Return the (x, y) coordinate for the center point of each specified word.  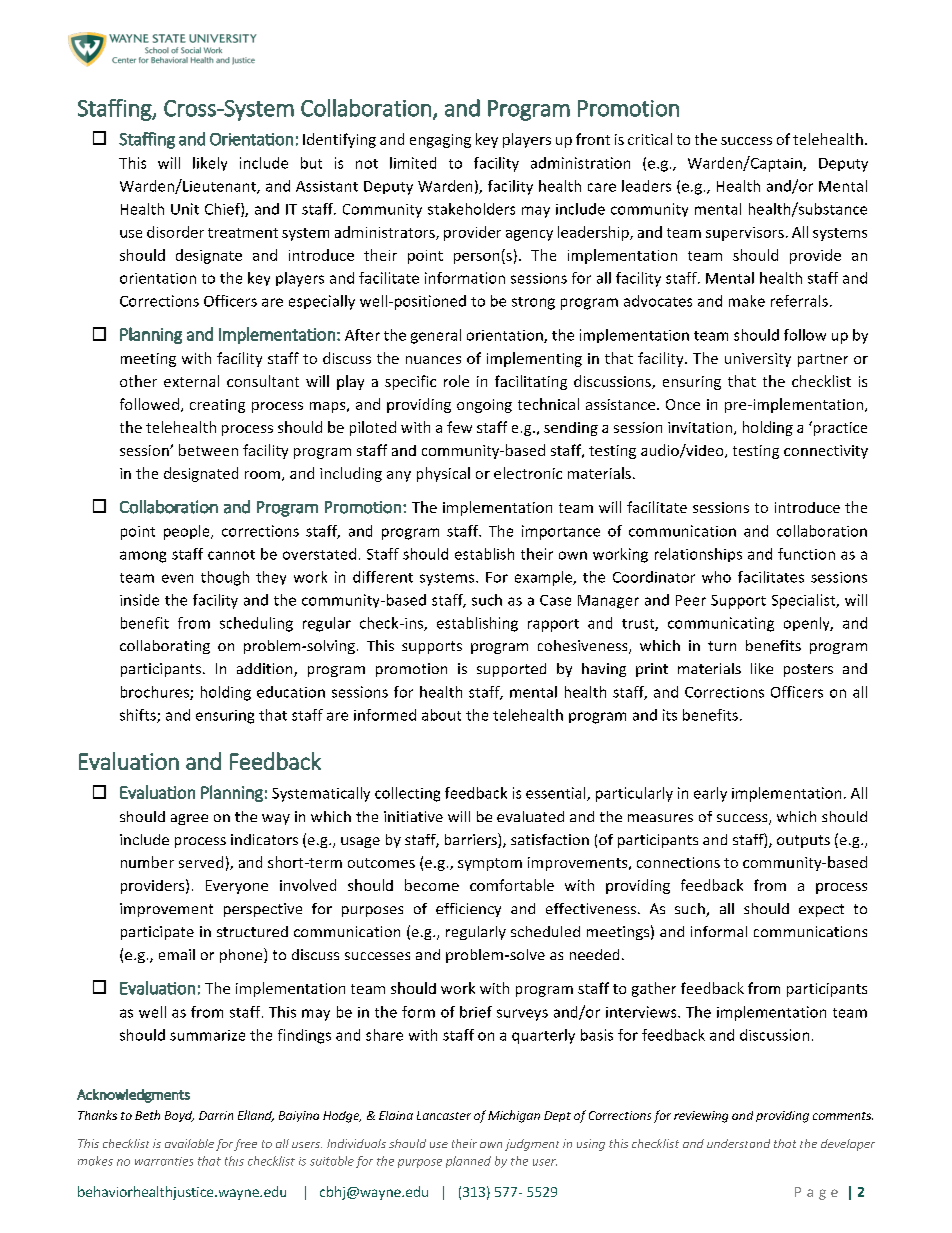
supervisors (745, 234)
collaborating (165, 647)
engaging (440, 141)
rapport (553, 625)
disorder (175, 232)
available (189, 1143)
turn (722, 646)
